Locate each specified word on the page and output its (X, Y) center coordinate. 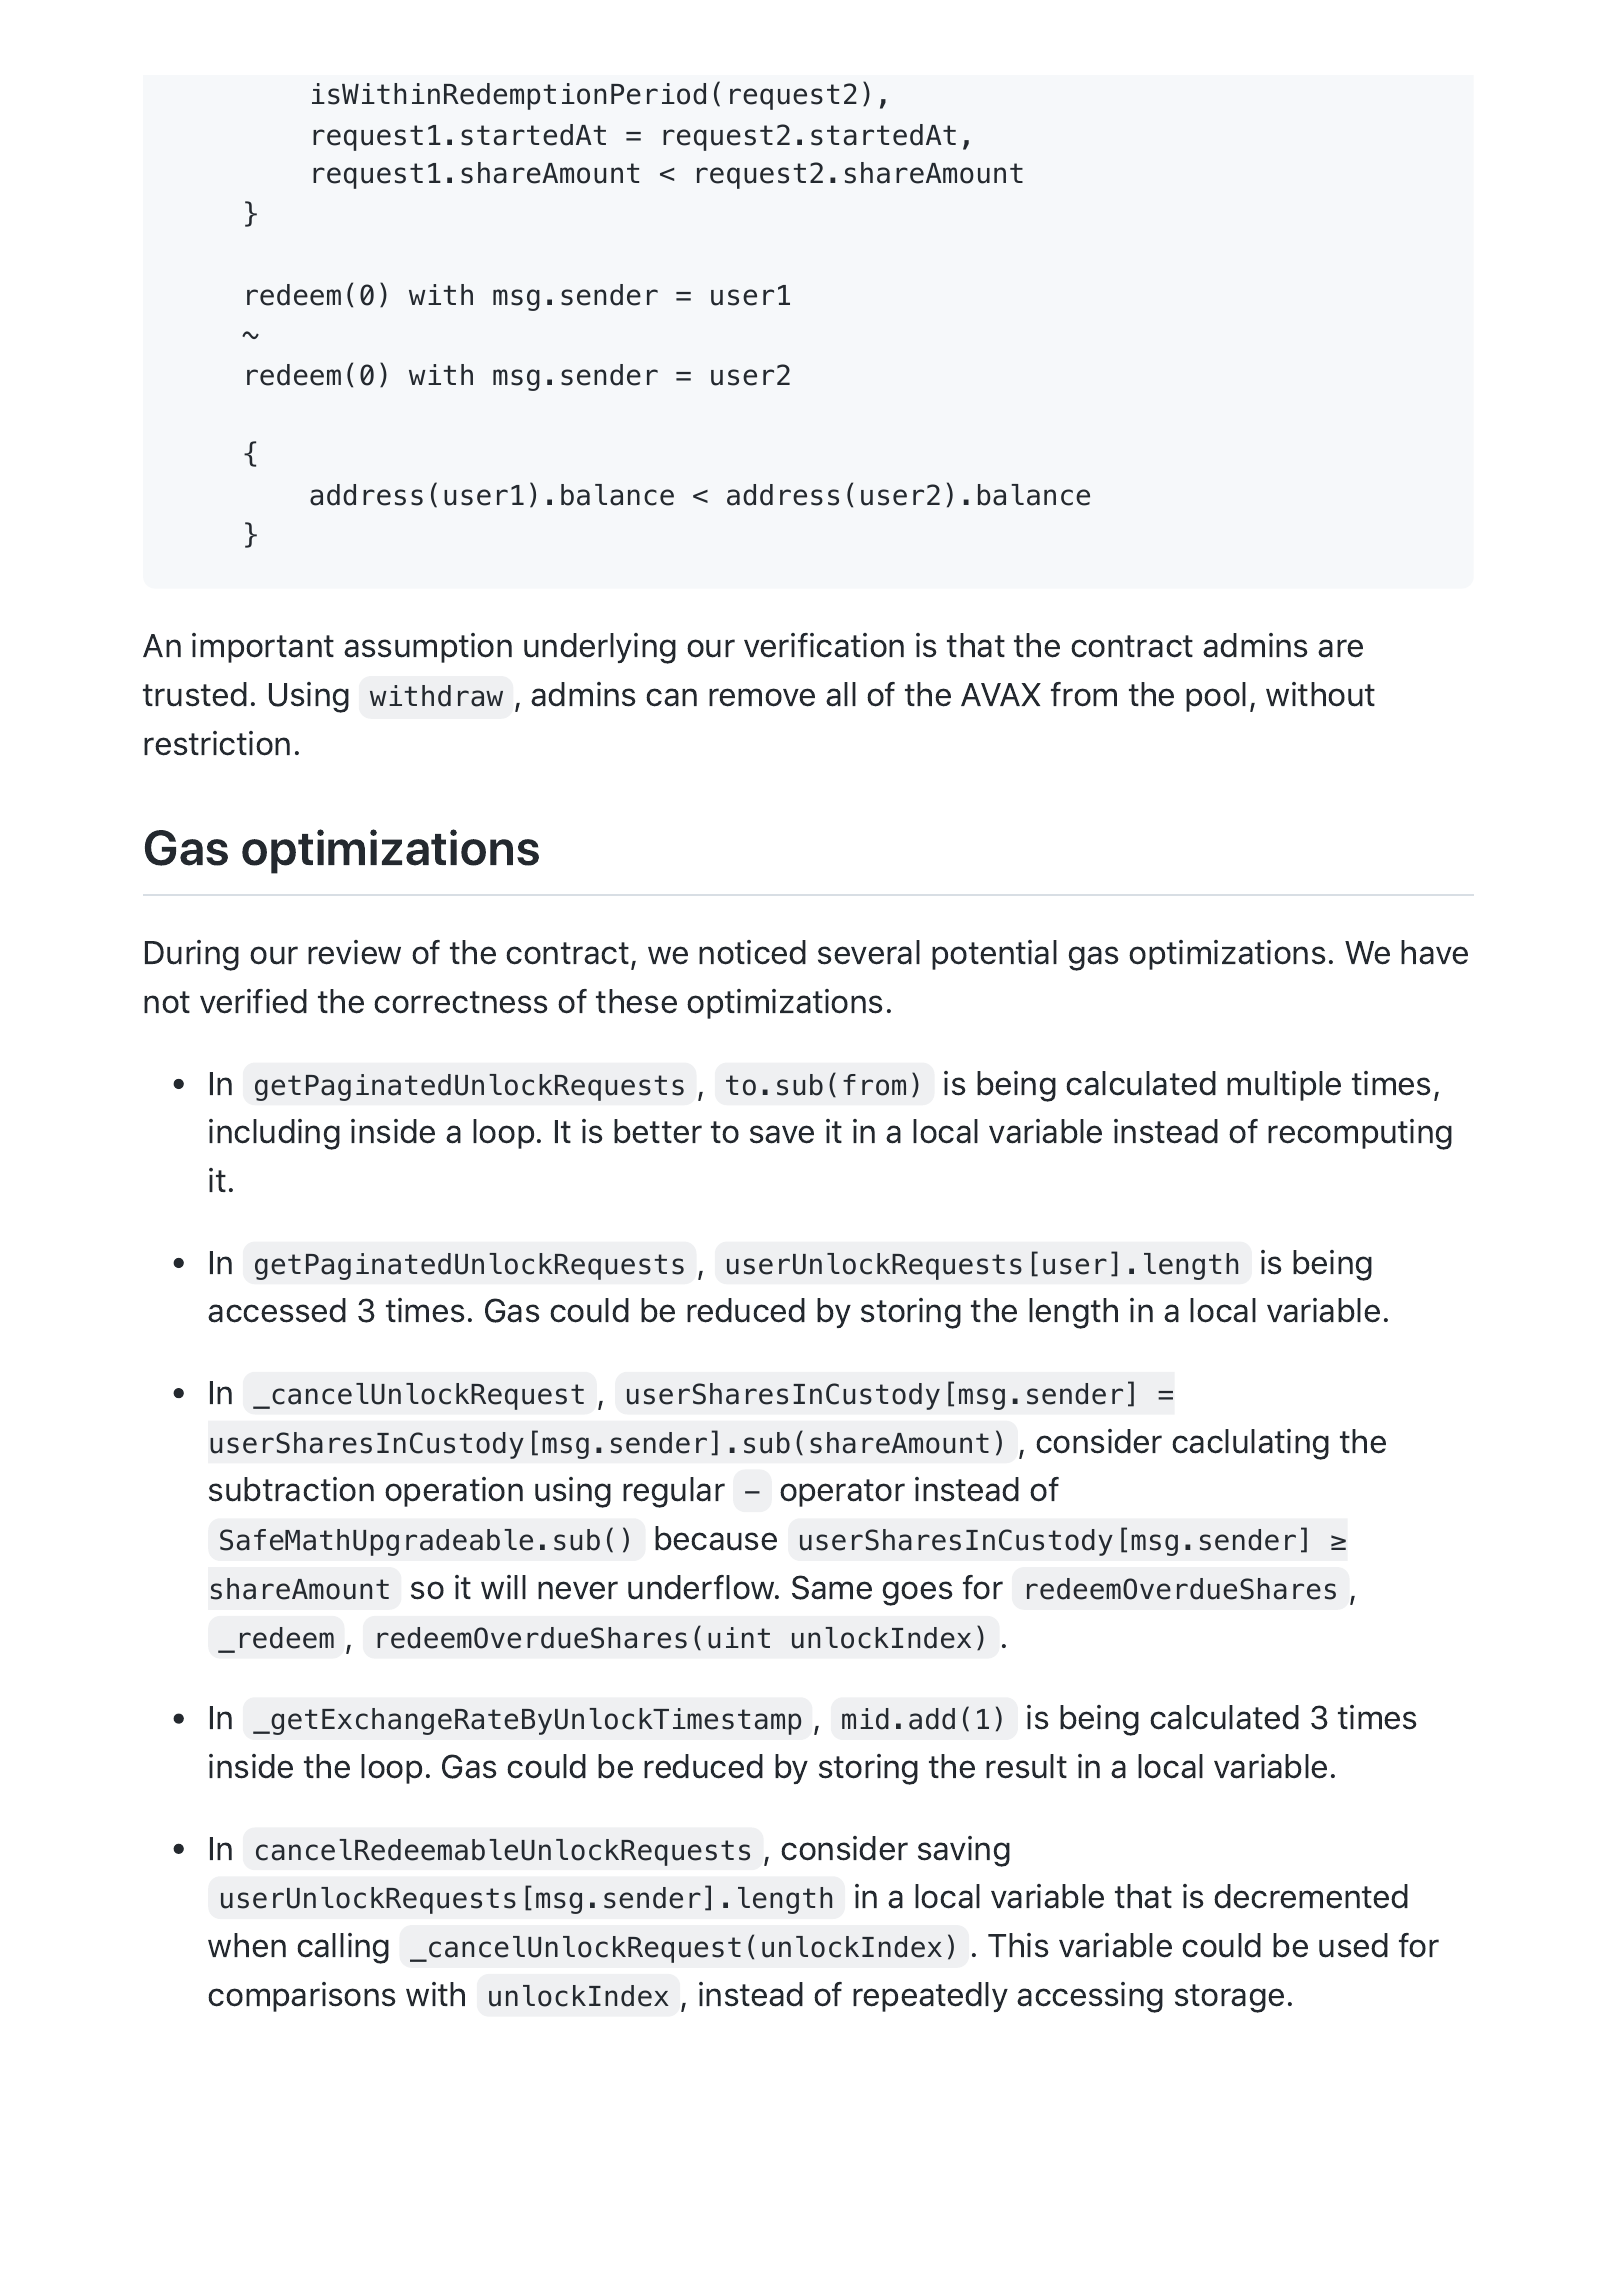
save (782, 1134)
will (503, 1587)
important (263, 648)
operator (842, 1493)
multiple (1284, 1086)
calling (343, 1948)
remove (762, 697)
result (1026, 1766)
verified (253, 1001)
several (869, 952)
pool (1216, 697)
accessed (277, 1310)
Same (832, 1587)
